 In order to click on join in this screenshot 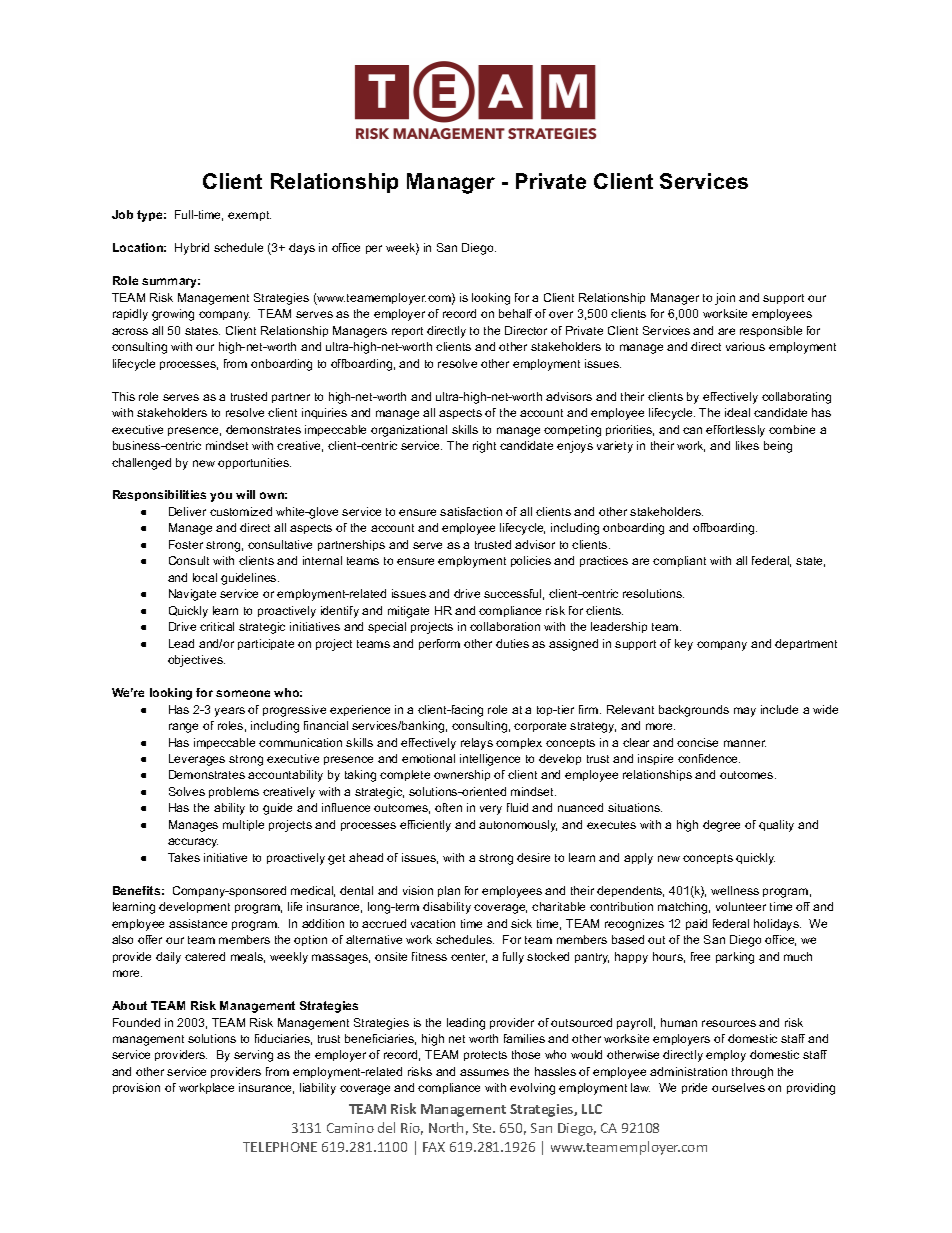, I will do `click(725, 299)`.
